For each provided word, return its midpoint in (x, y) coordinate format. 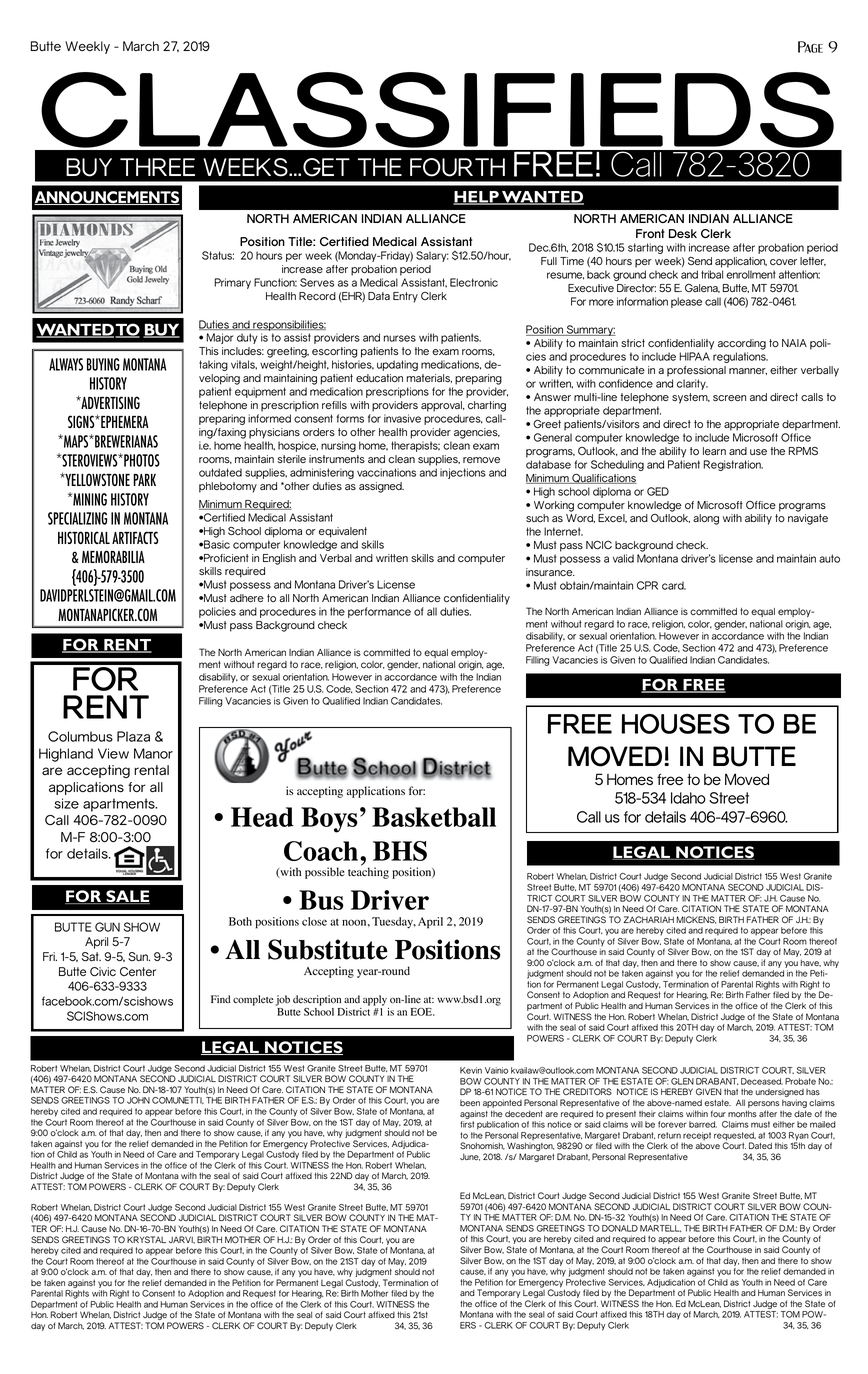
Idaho (688, 798)
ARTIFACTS (135, 537)
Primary (232, 283)
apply (375, 1000)
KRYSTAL (146, 1239)
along (706, 519)
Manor (153, 753)
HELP (477, 198)
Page (810, 47)
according (742, 344)
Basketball (434, 817)
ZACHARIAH (649, 919)
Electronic (474, 282)
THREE (157, 167)
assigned (381, 487)
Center (138, 971)
